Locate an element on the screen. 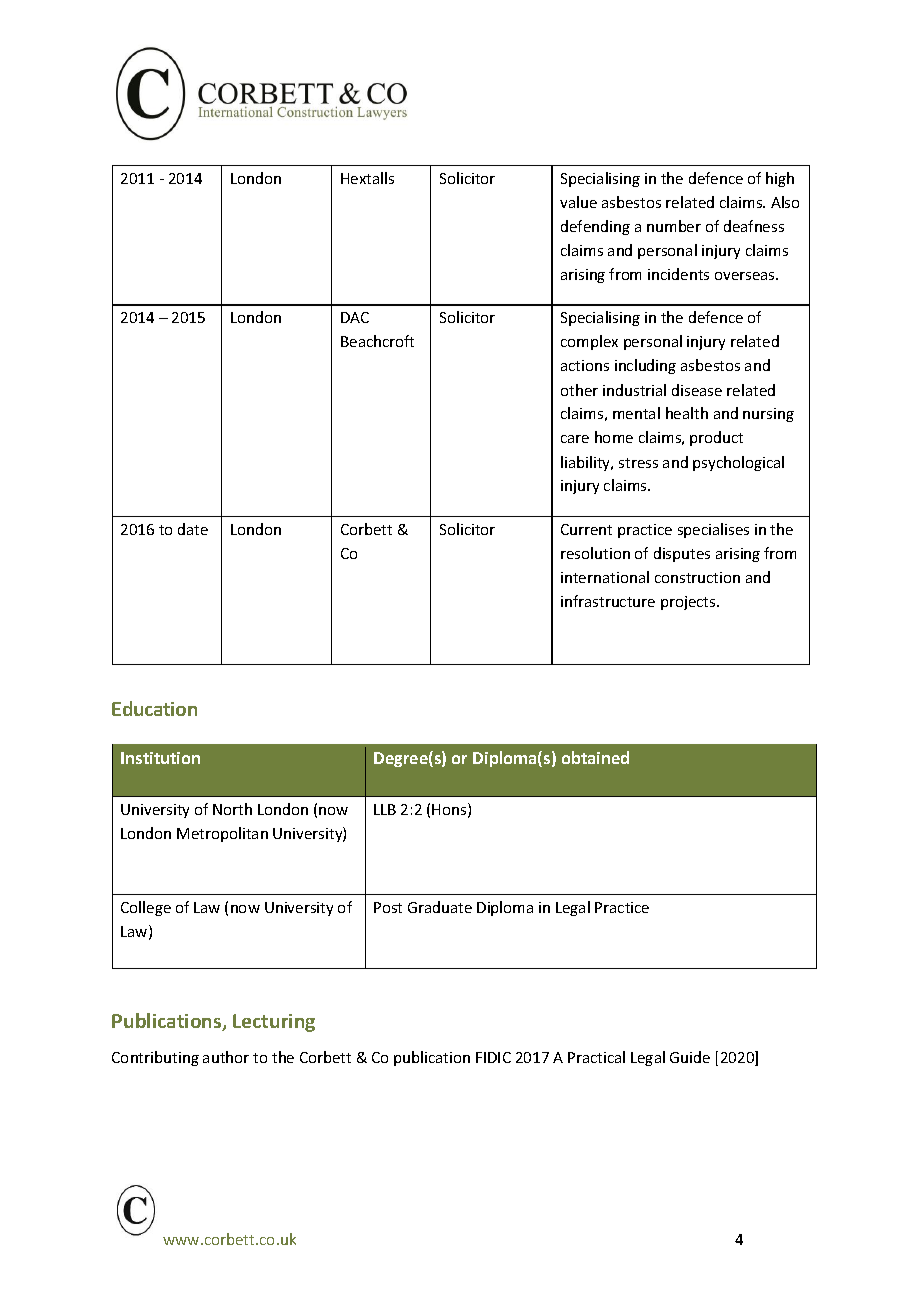 The height and width of the screenshot is (1308, 924). date is located at coordinates (193, 529).
